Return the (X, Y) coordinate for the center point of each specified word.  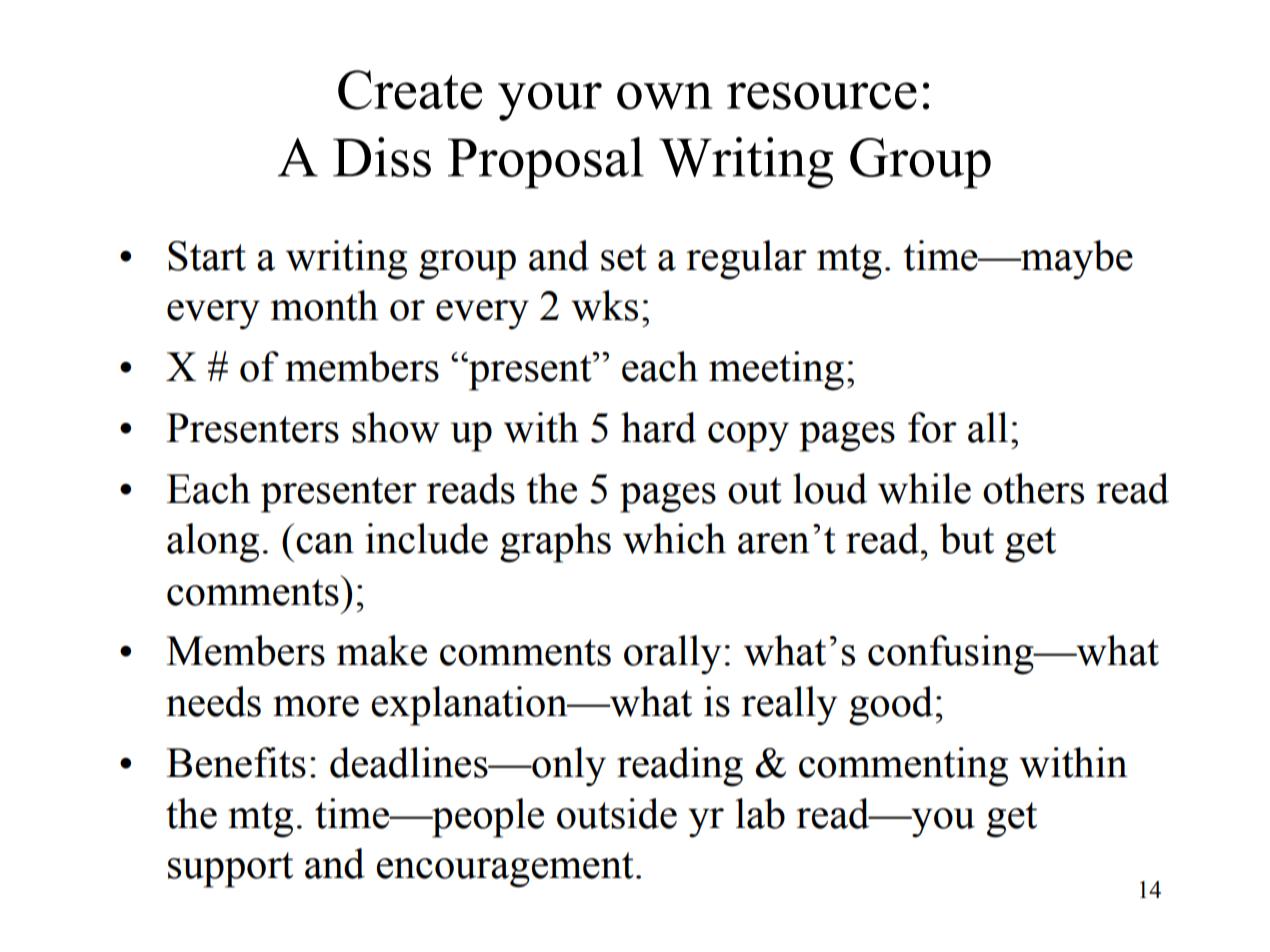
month (324, 305)
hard (658, 427)
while (924, 488)
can (325, 543)
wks (604, 305)
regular (746, 260)
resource (822, 96)
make (381, 650)
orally (672, 655)
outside (617, 813)
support (230, 870)
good (891, 706)
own (665, 96)
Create (410, 90)
